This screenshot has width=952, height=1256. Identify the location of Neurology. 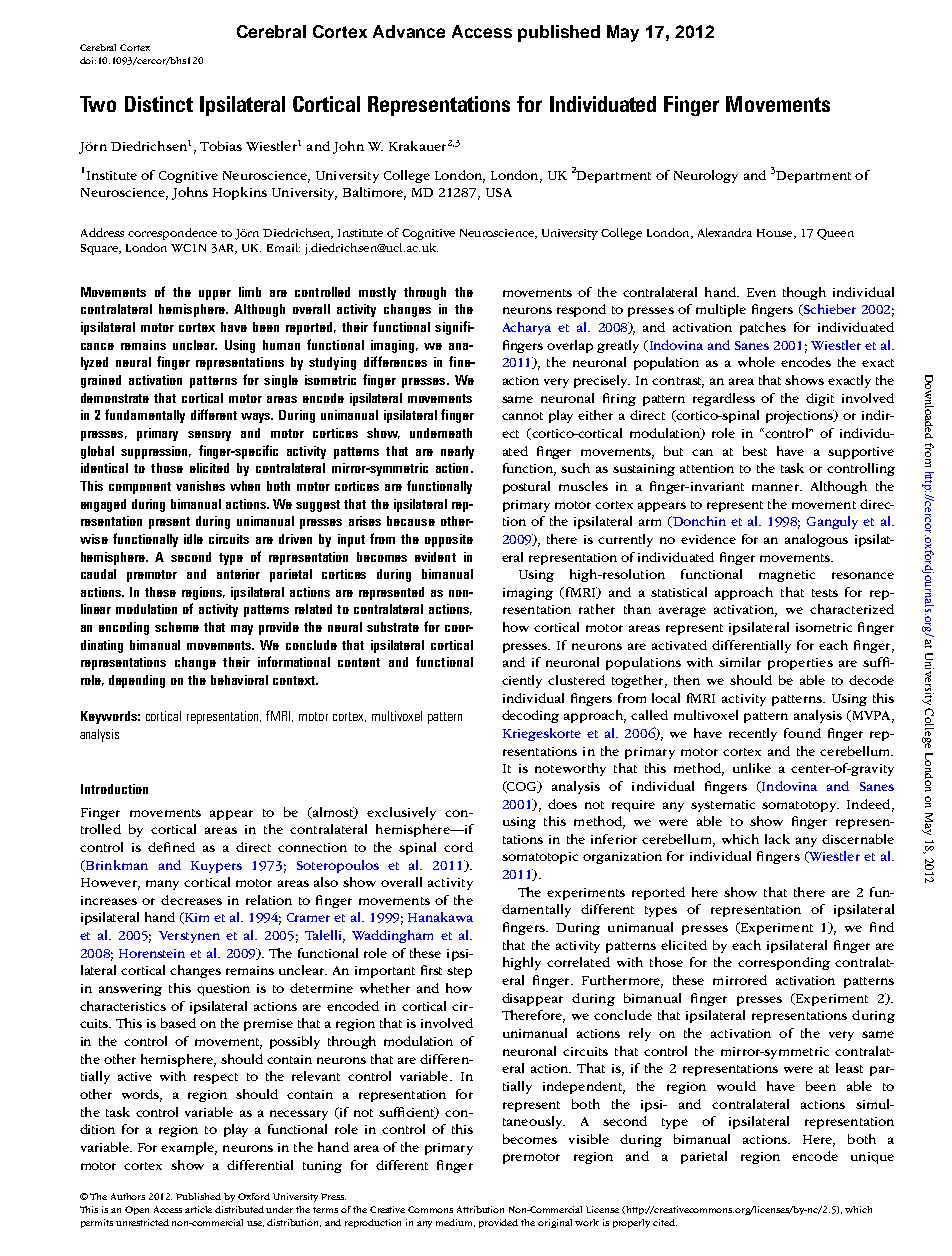
(706, 176).
